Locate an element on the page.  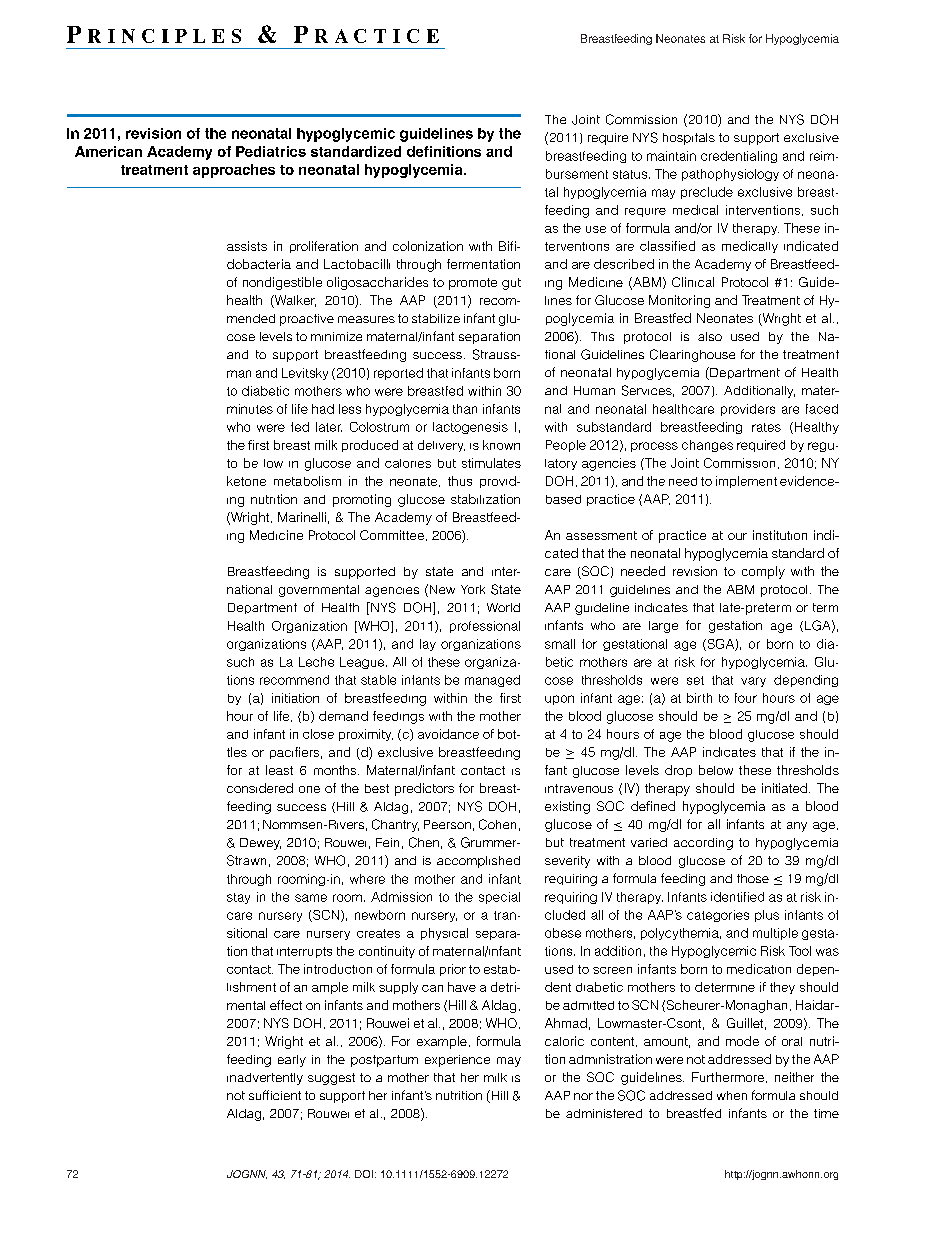
stay is located at coordinates (238, 898).
